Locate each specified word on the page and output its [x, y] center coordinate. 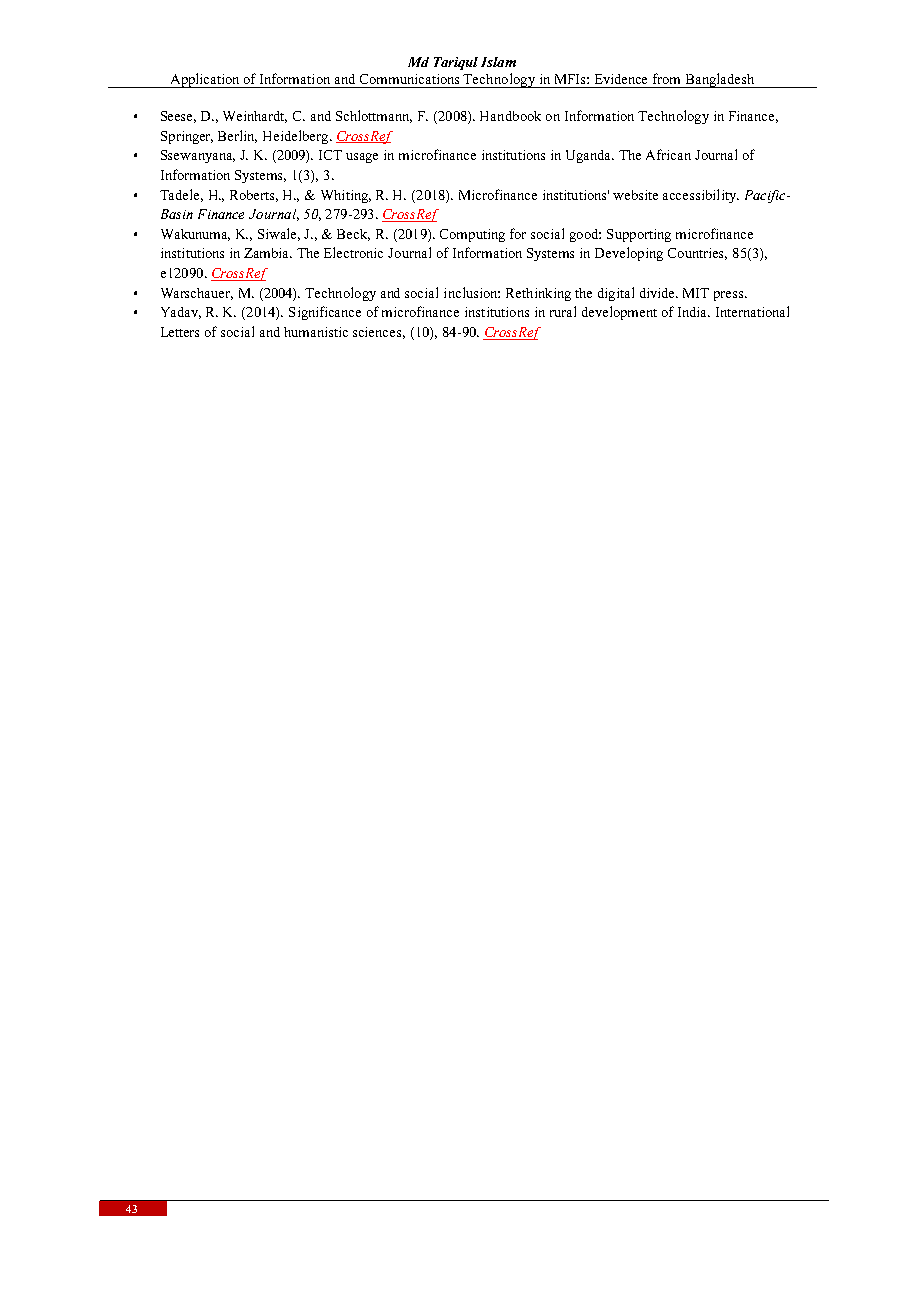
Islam [498, 62]
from [666, 78]
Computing [472, 235]
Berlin [237, 136]
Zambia [268, 253]
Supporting [639, 235]
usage [362, 158]
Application [205, 80]
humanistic [316, 332]
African [668, 154]
